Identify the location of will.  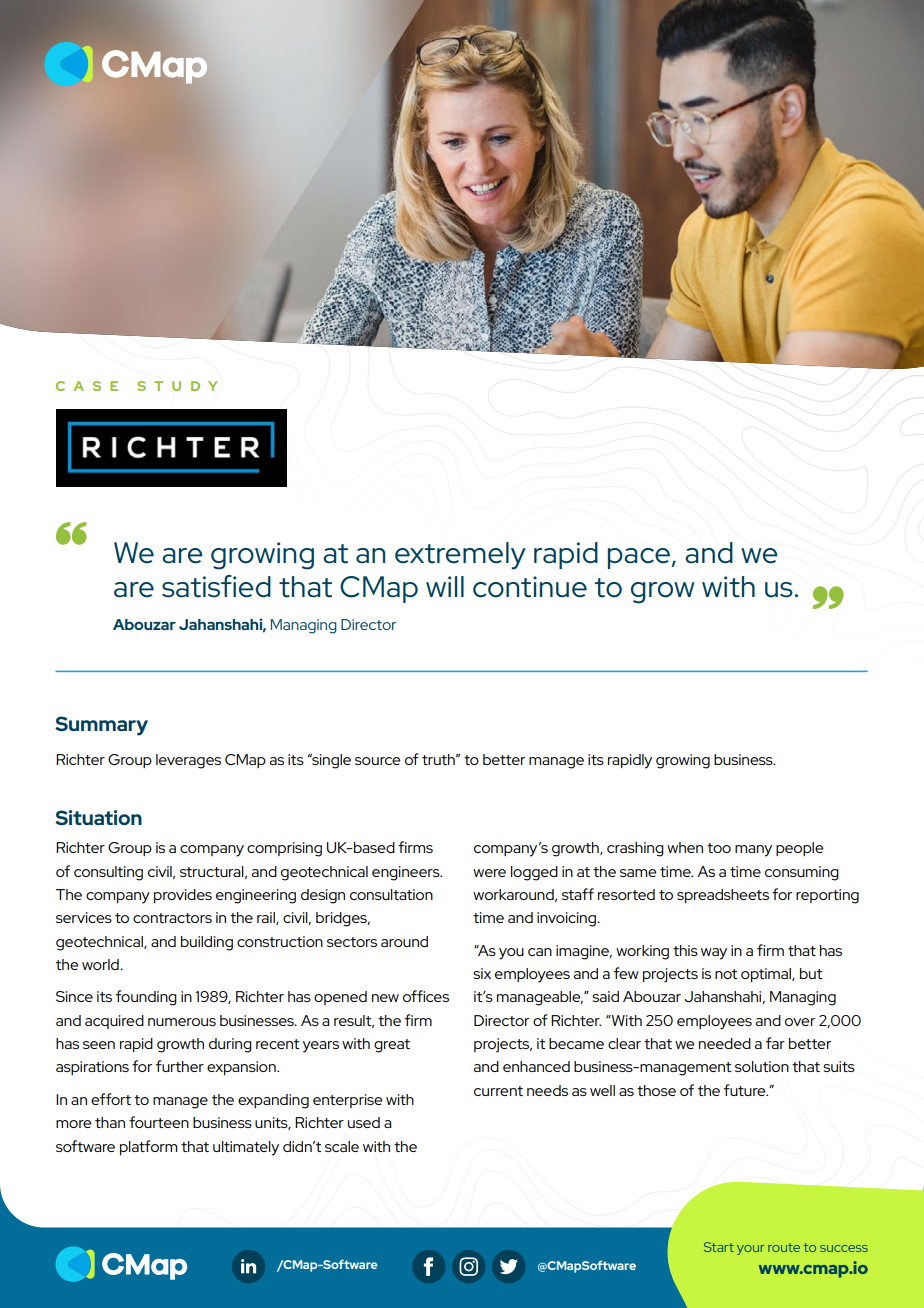
(445, 586).
